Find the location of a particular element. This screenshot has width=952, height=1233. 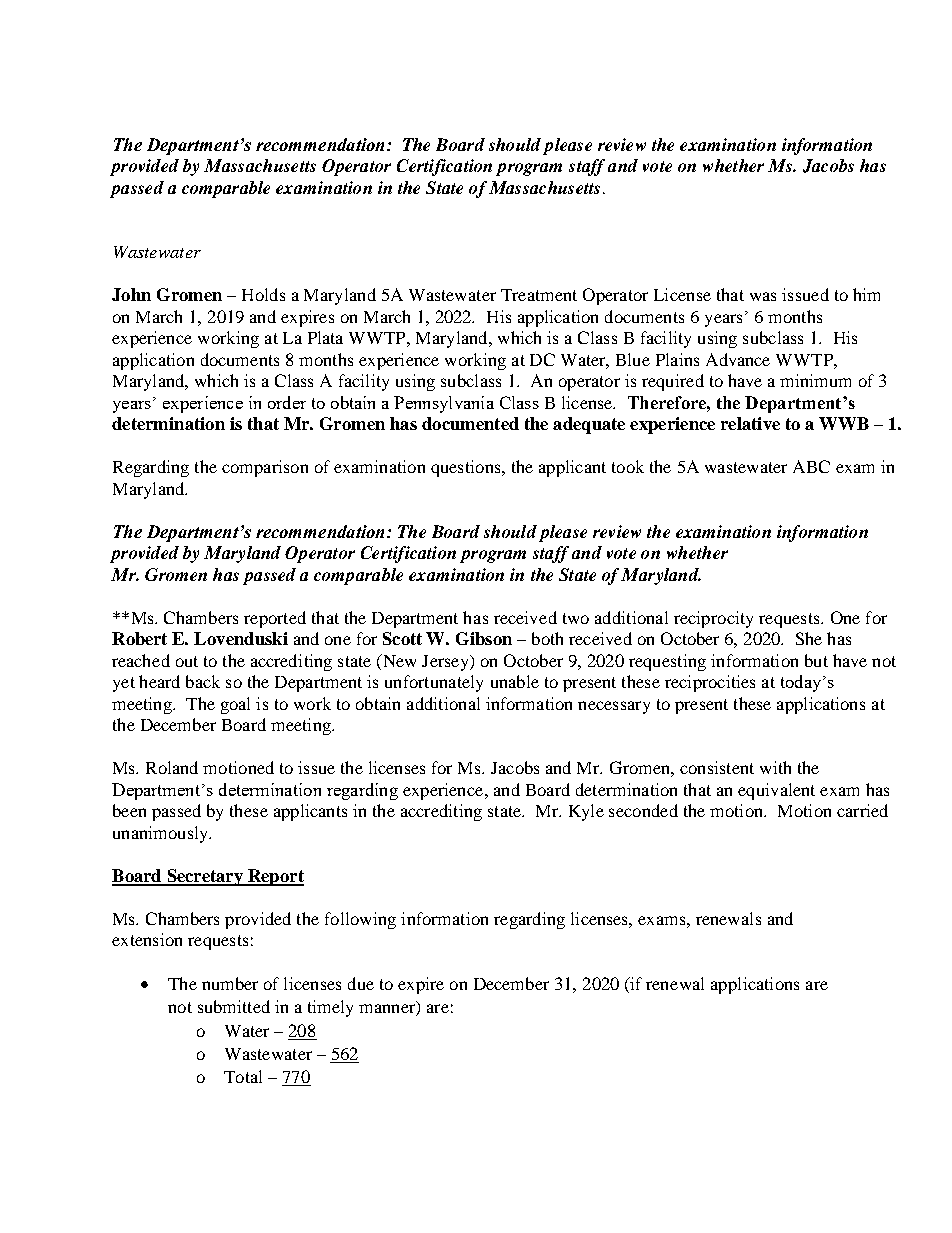

Holds is located at coordinates (263, 294).
